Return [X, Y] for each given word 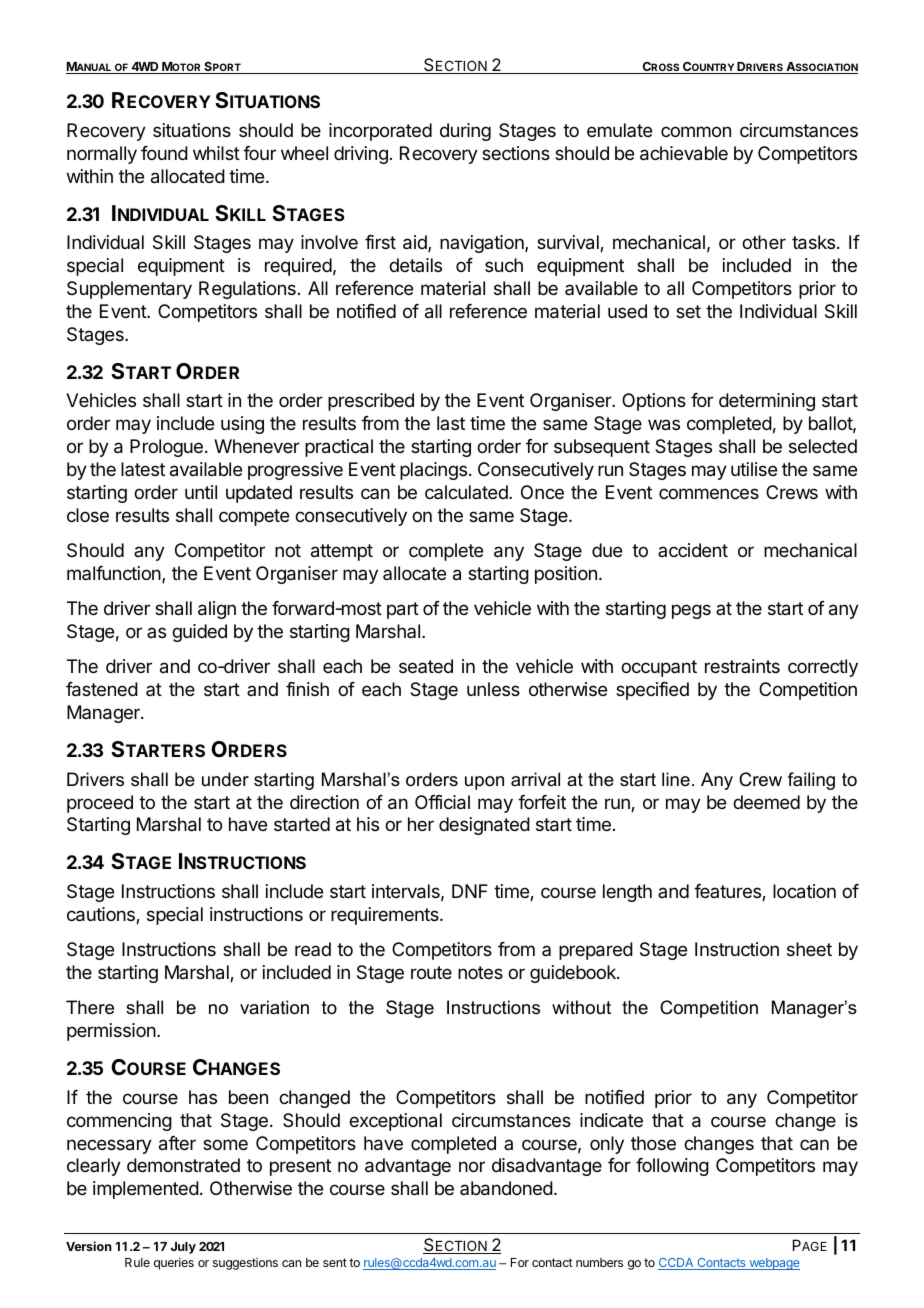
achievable [684, 153]
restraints [742, 666]
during [465, 132]
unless [493, 689]
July [183, 1248]
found [164, 153]
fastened [102, 689]
